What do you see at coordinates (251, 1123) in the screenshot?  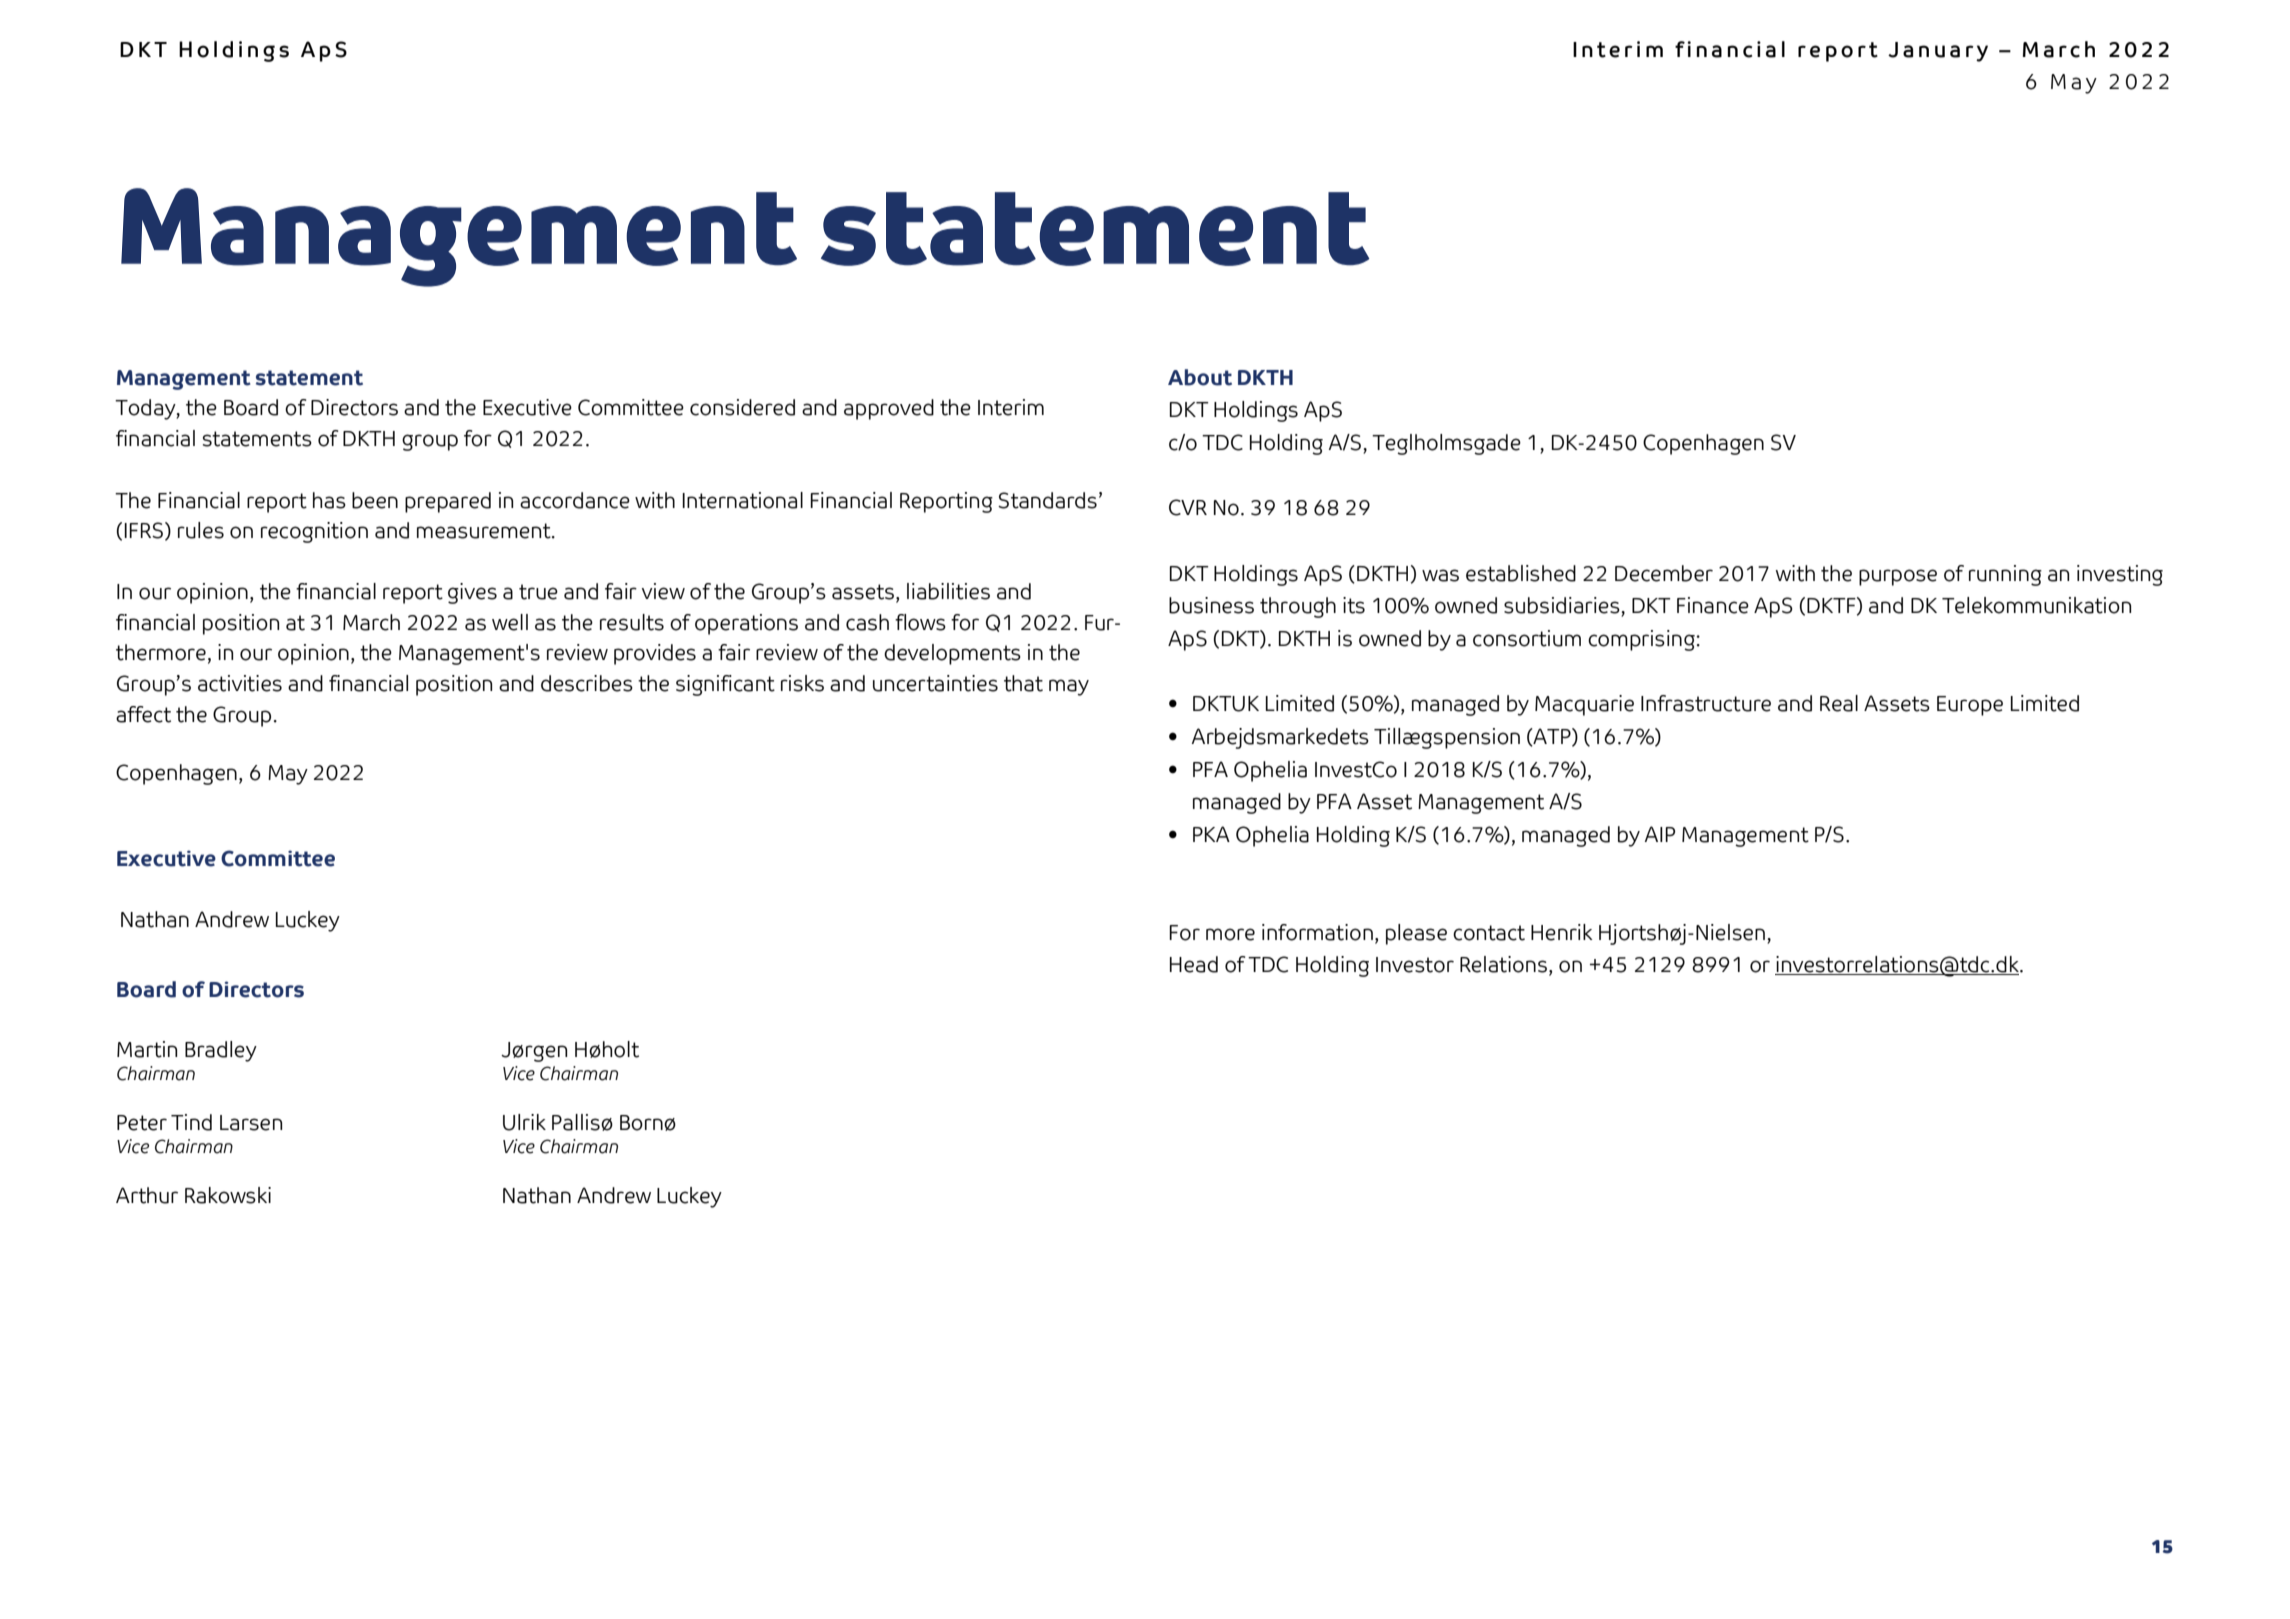 I see `Larsen` at bounding box center [251, 1123].
